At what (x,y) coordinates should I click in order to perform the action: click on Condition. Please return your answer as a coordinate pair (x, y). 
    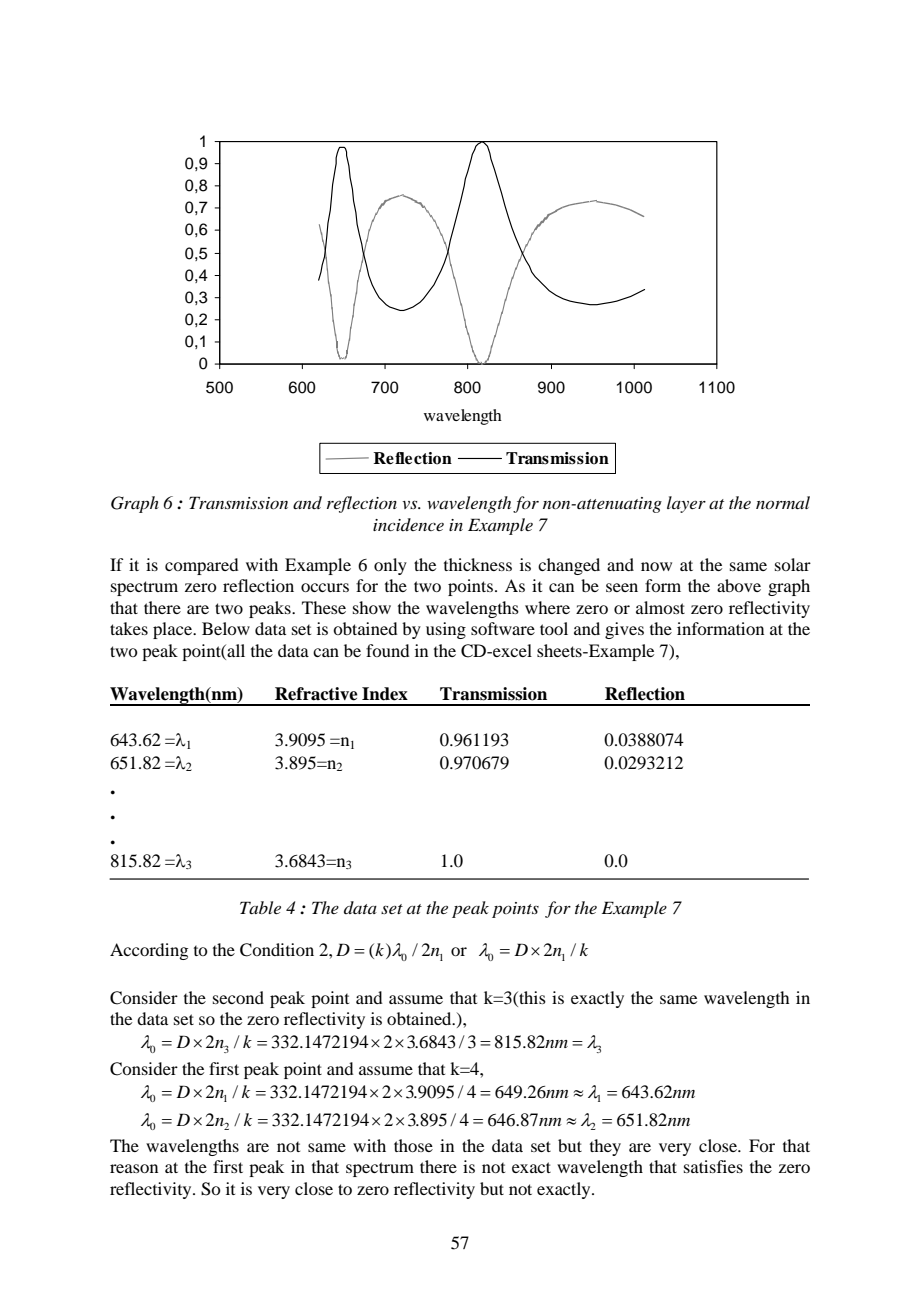
    Looking at the image, I should click on (277, 950).
